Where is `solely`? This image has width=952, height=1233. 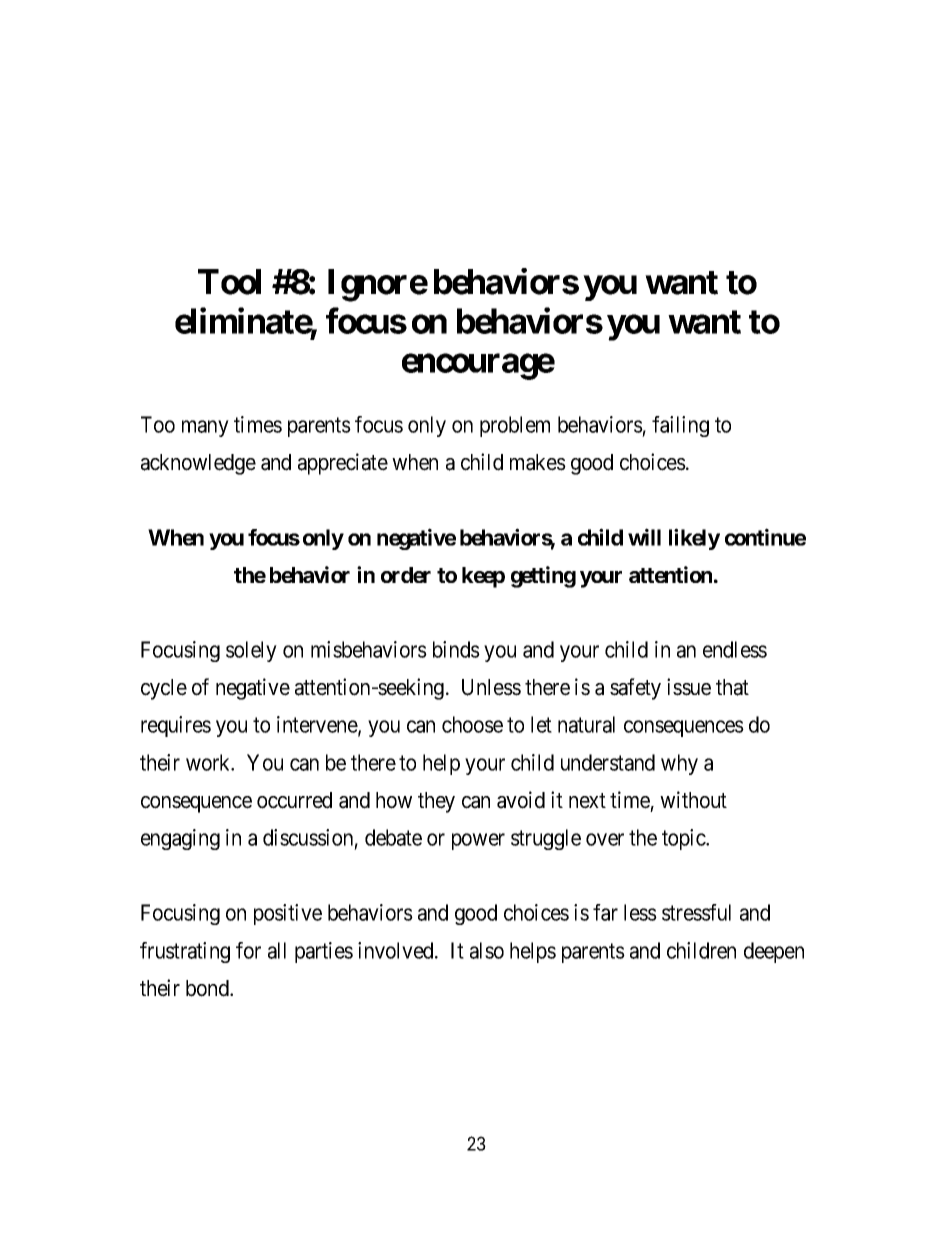
solely is located at coordinates (251, 651).
